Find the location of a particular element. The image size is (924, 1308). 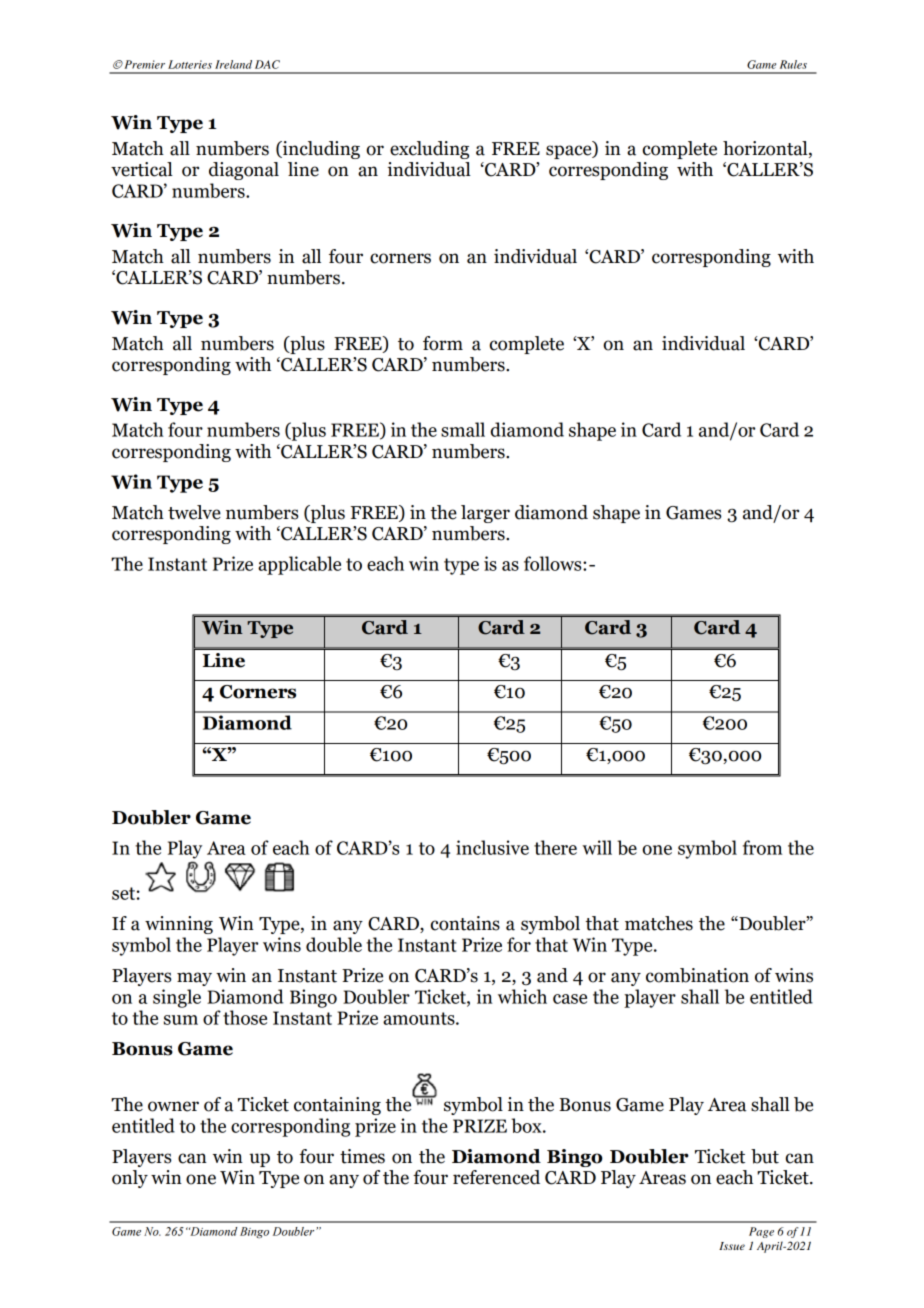

only is located at coordinates (130, 1179).
